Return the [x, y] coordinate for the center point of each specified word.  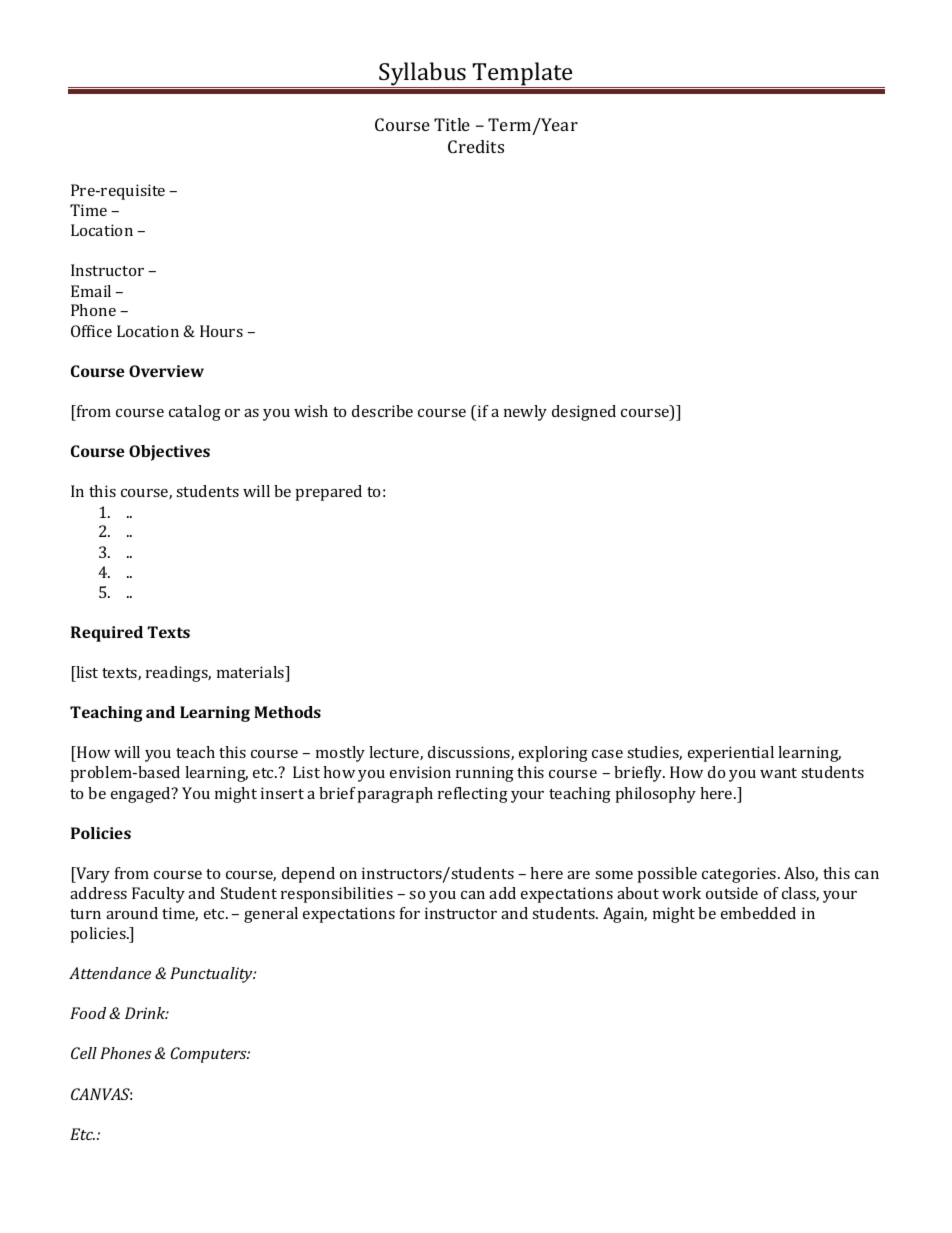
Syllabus [423, 75]
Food [88, 1013]
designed [584, 413]
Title [452, 124]
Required [107, 634]
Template [523, 75]
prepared [329, 493]
